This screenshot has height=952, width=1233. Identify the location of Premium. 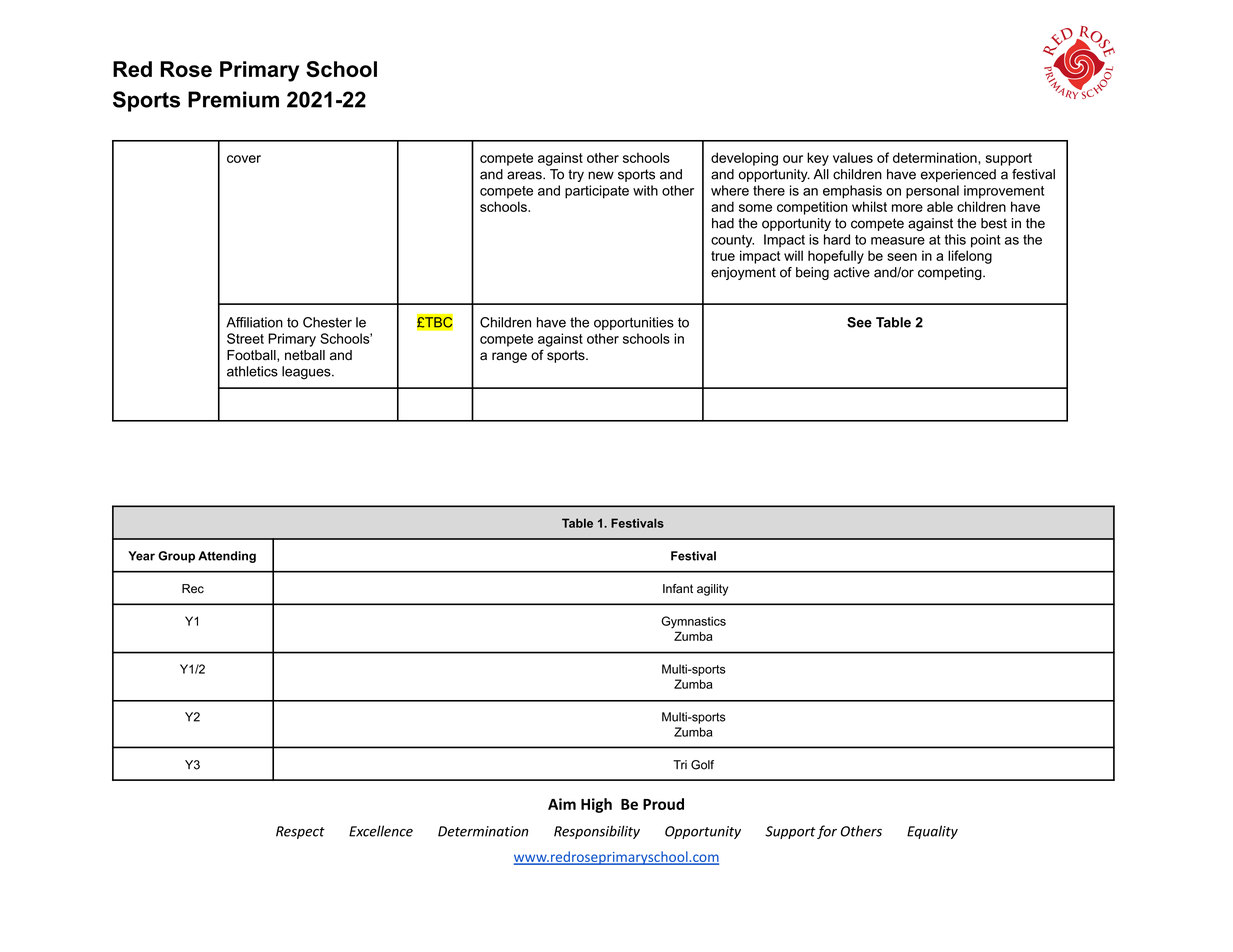
(233, 99).
